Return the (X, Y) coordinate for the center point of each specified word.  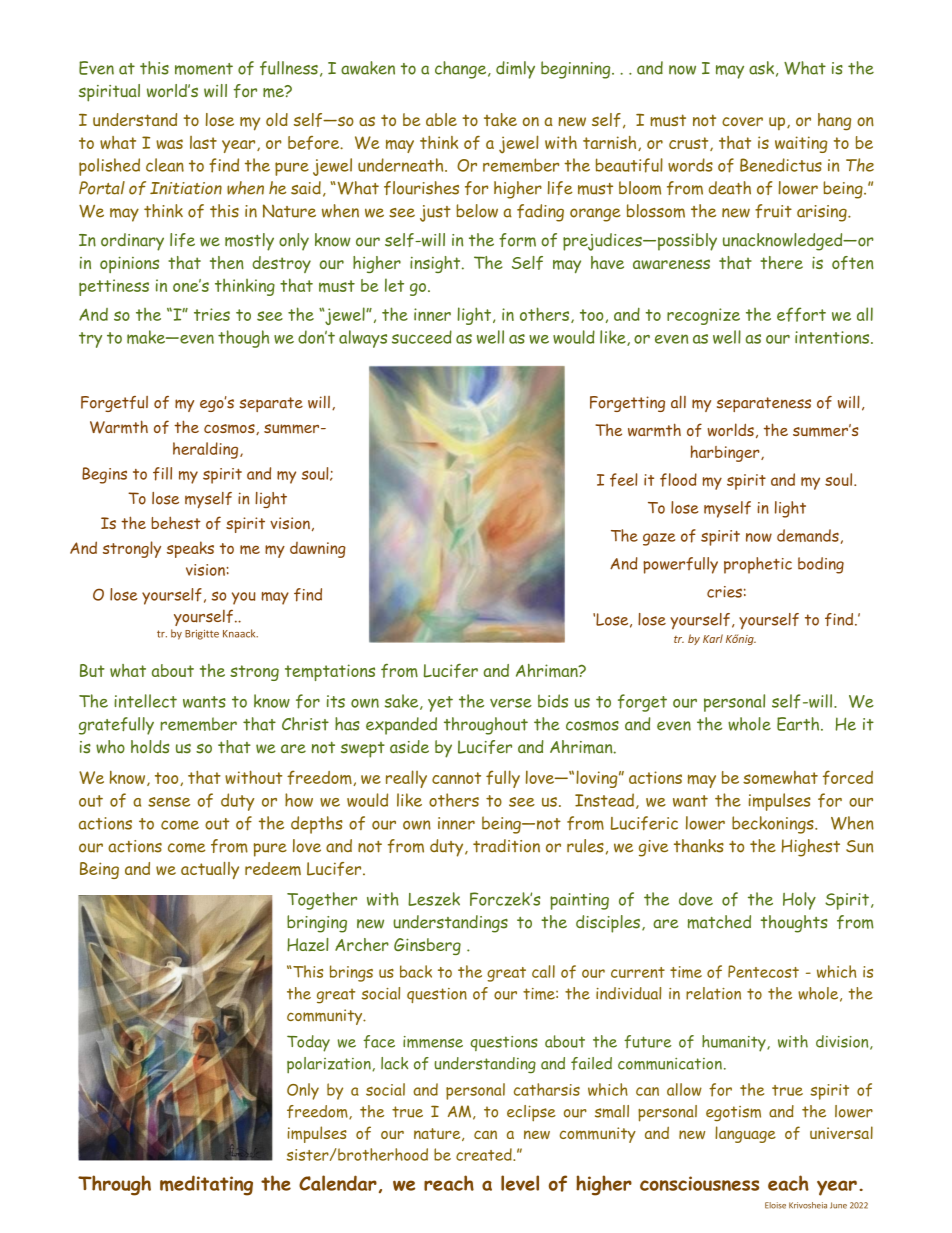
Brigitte (202, 635)
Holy (799, 901)
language (745, 1134)
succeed (422, 337)
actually (210, 870)
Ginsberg (427, 946)
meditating (206, 1185)
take (500, 119)
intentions (833, 337)
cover (742, 121)
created (485, 1154)
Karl (713, 638)
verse (511, 703)
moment (204, 69)
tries (212, 314)
